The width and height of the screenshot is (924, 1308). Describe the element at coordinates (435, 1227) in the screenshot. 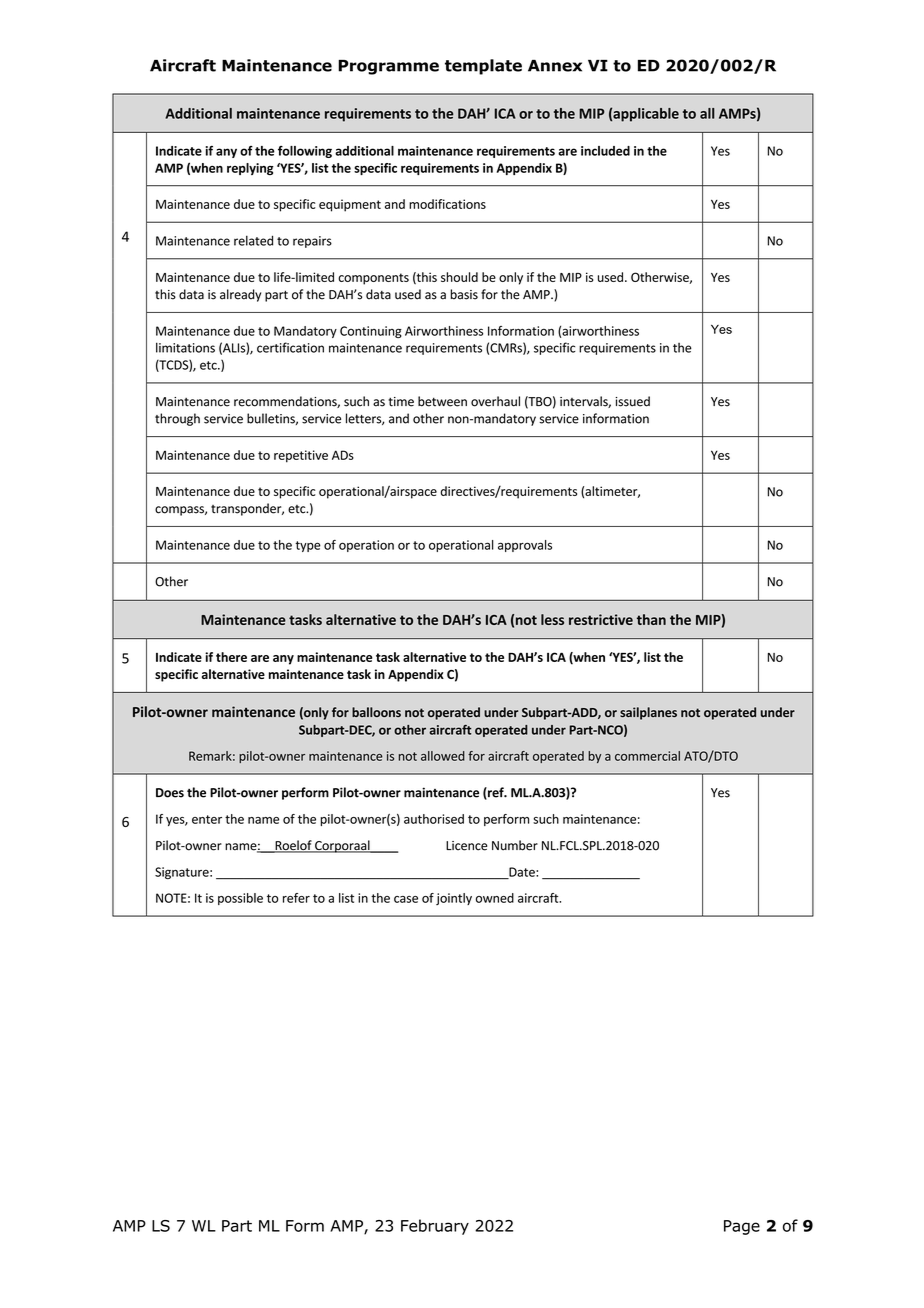

I see `February` at that location.
